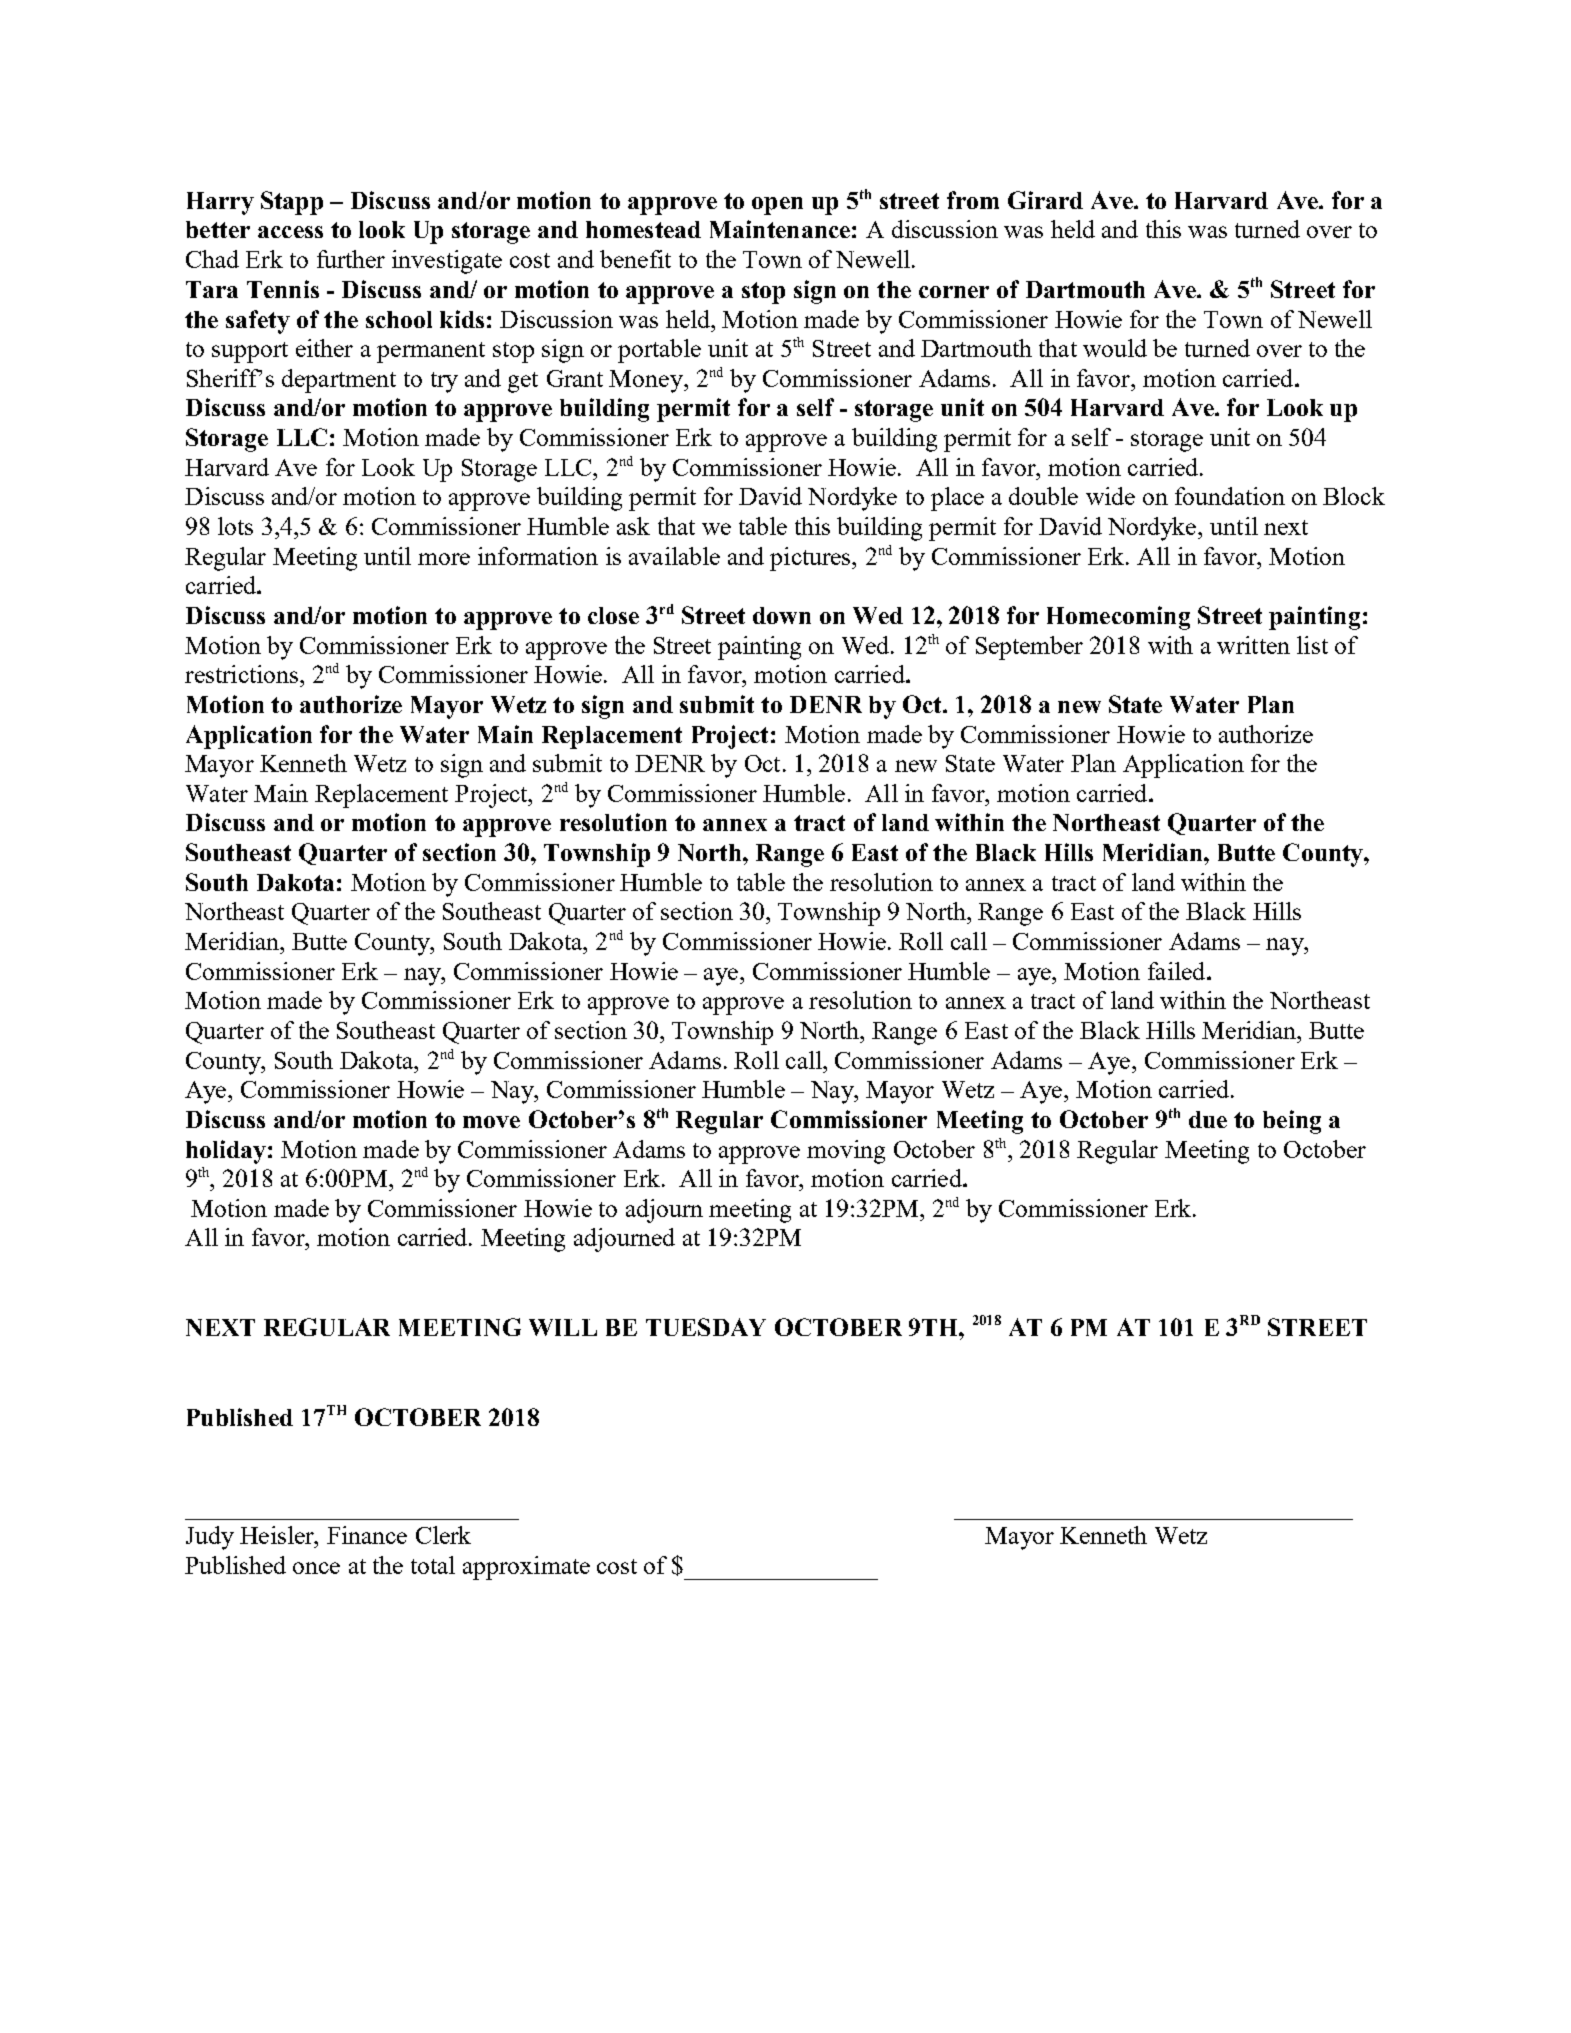  Describe the element at coordinates (1045, 200) in the document. I see `Girard` at that location.
